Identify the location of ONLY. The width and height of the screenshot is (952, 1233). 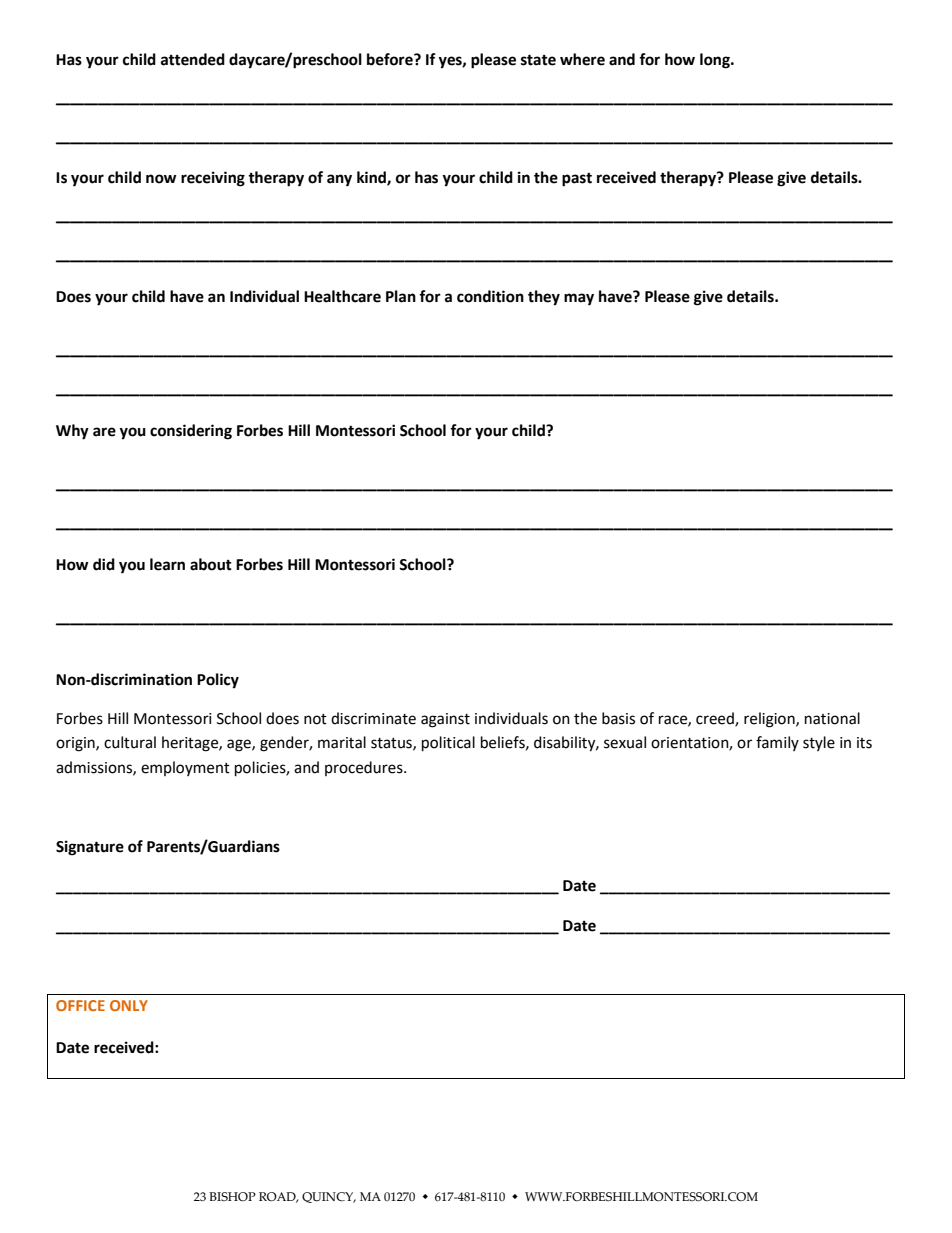
(129, 1005).
